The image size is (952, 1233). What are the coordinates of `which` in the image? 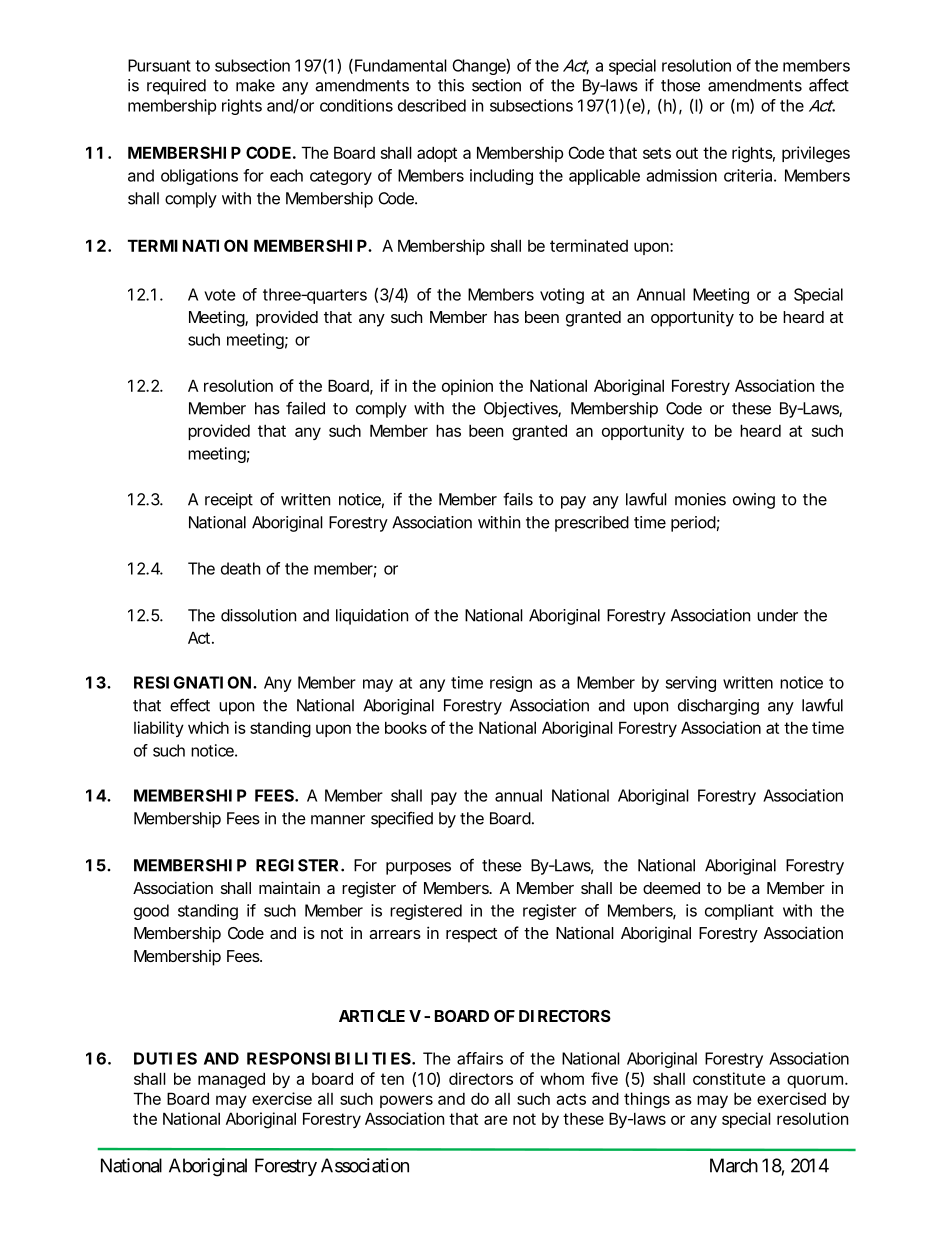 It's located at (208, 727).
